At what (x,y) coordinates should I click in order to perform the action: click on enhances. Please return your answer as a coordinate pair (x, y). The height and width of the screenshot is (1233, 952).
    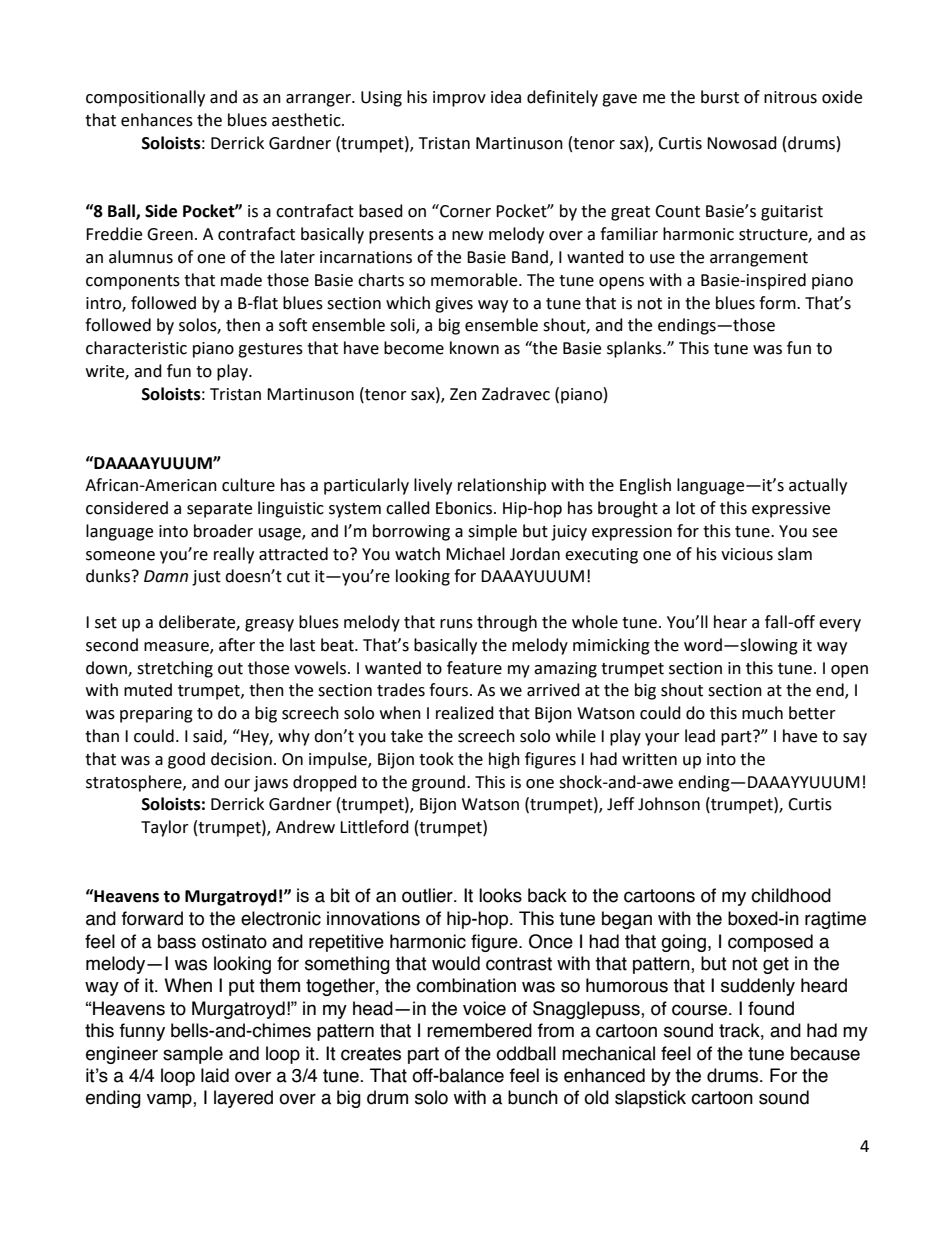
    Looking at the image, I should click on (157, 120).
